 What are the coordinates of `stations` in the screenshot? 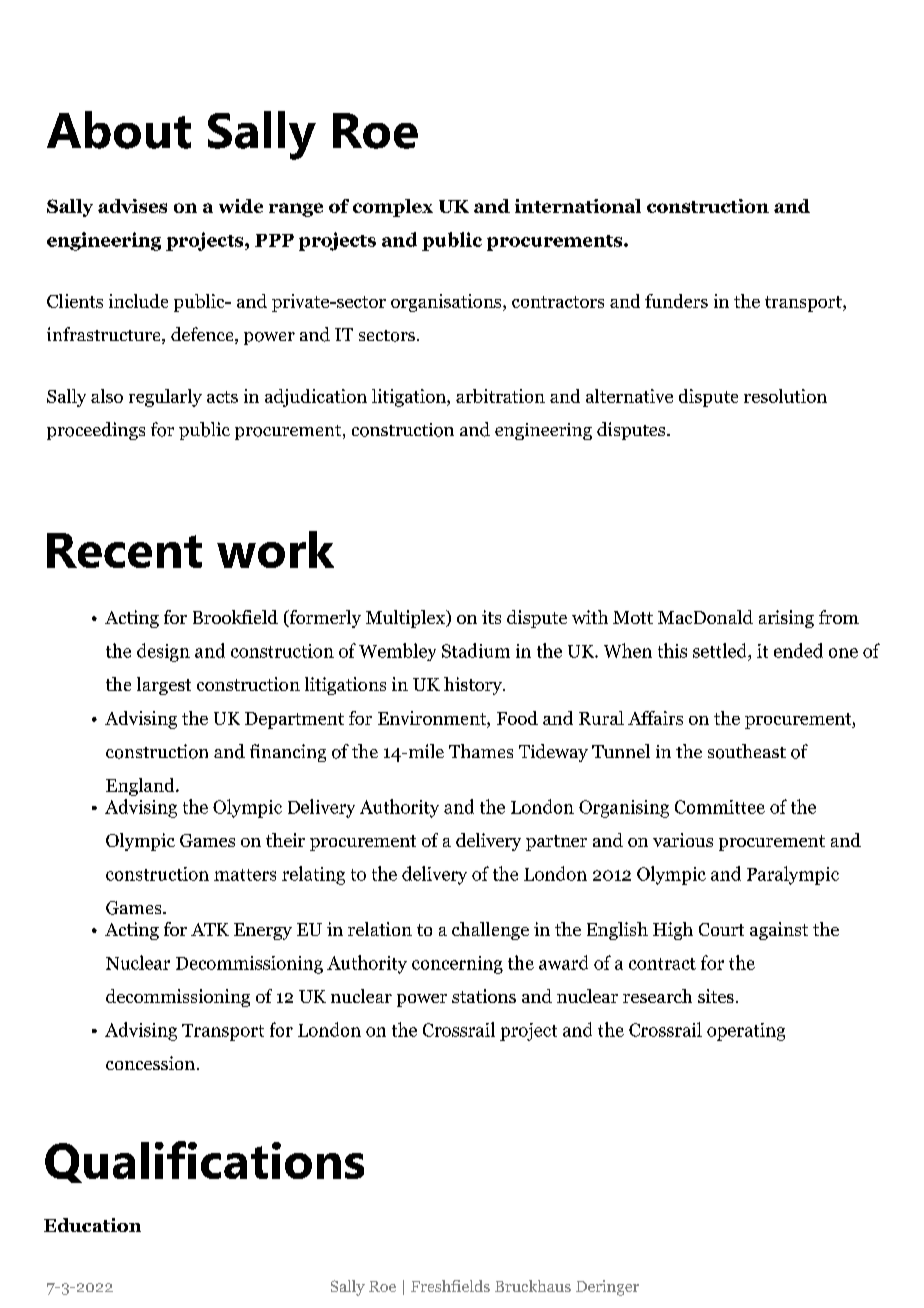 It's located at (484, 996).
